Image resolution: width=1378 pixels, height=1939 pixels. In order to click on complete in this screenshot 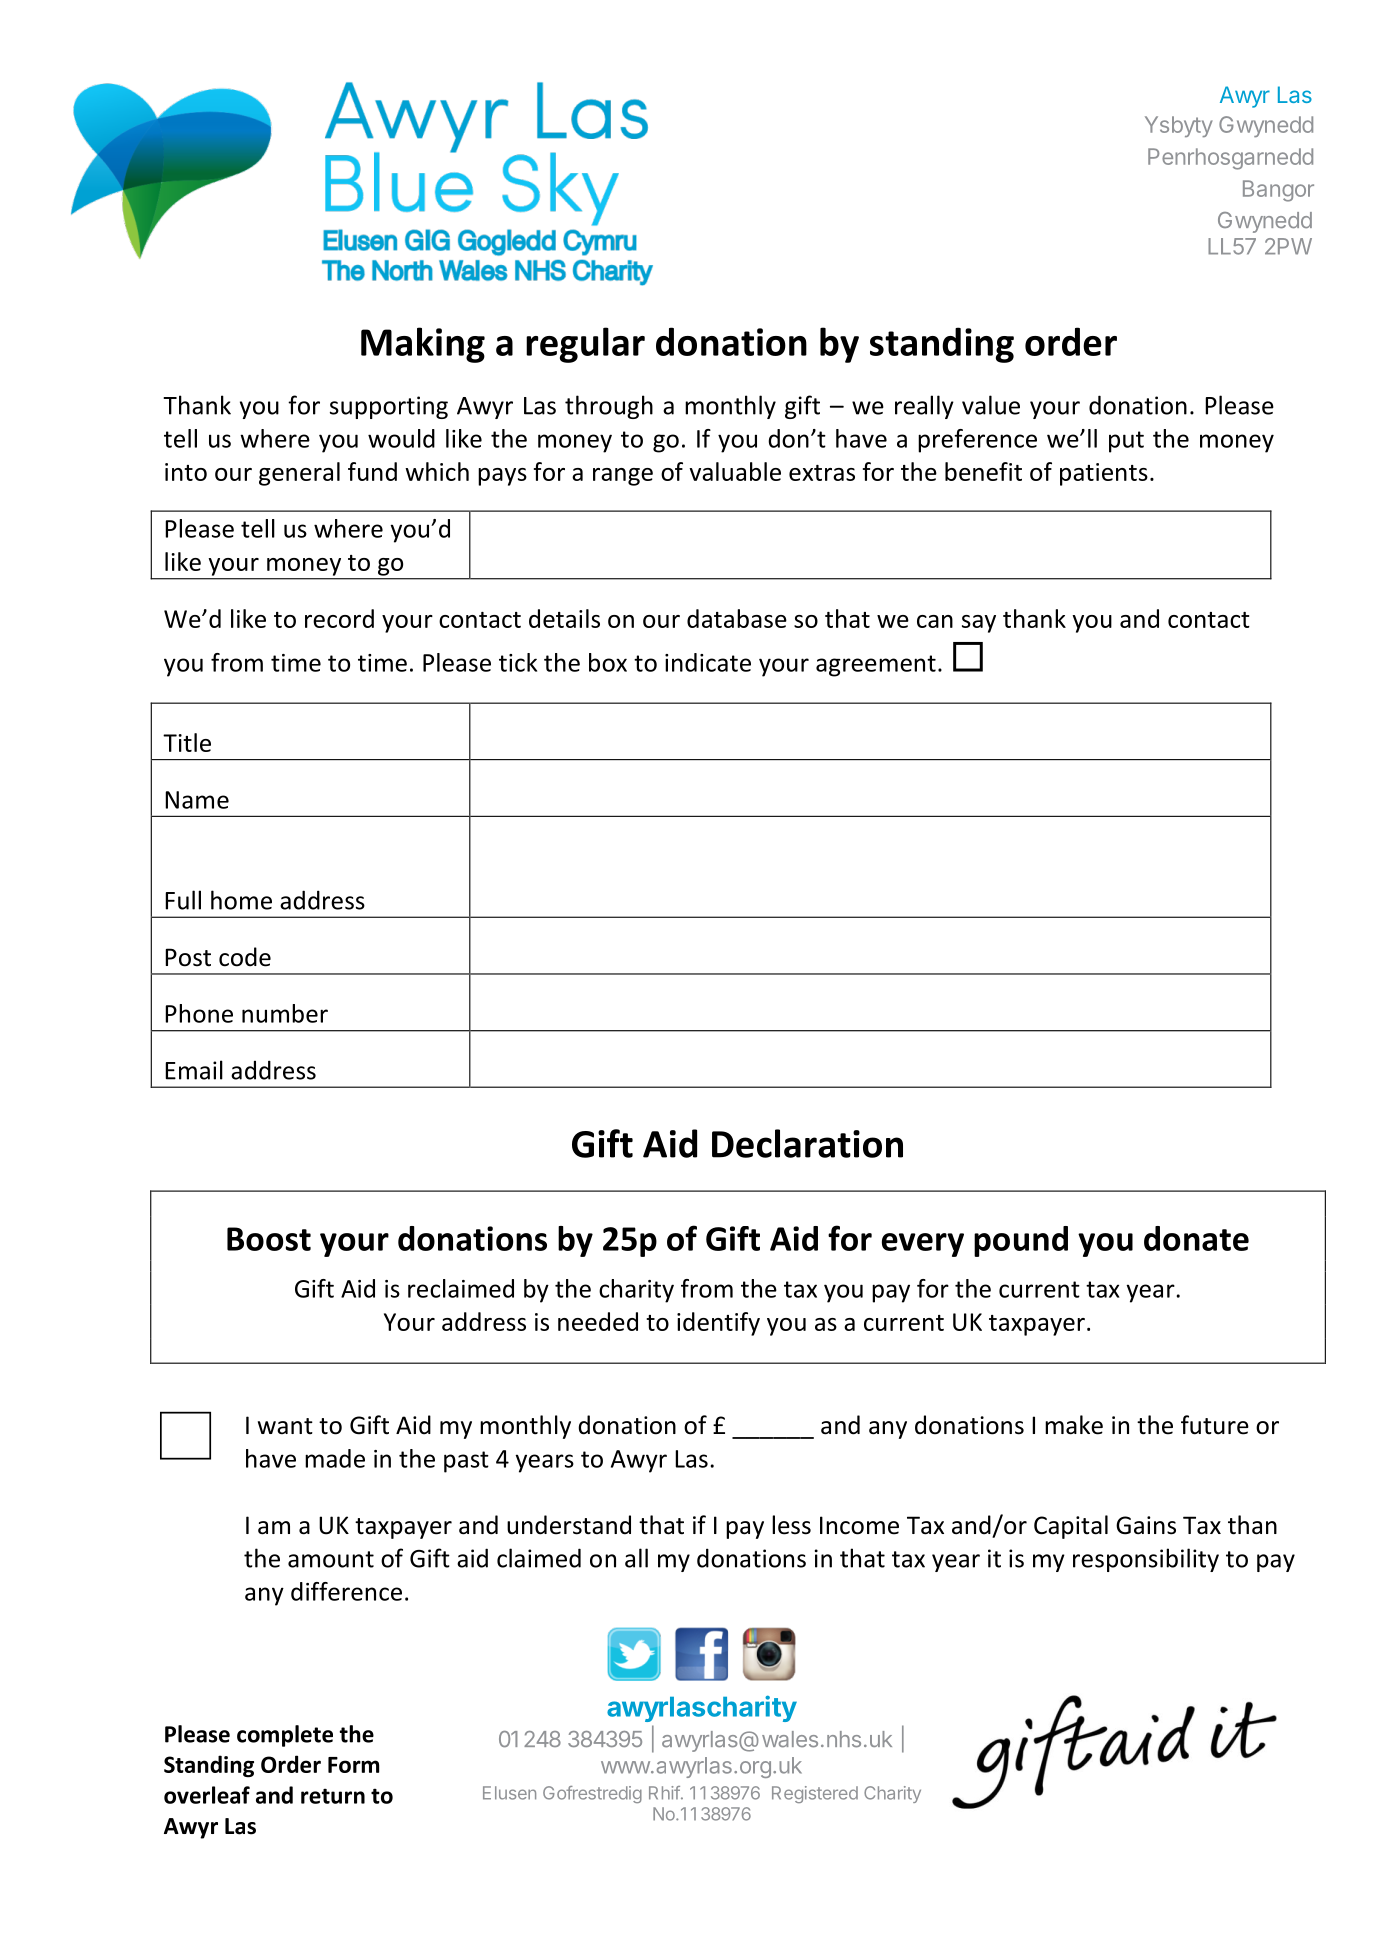, I will do `click(285, 1736)`.
